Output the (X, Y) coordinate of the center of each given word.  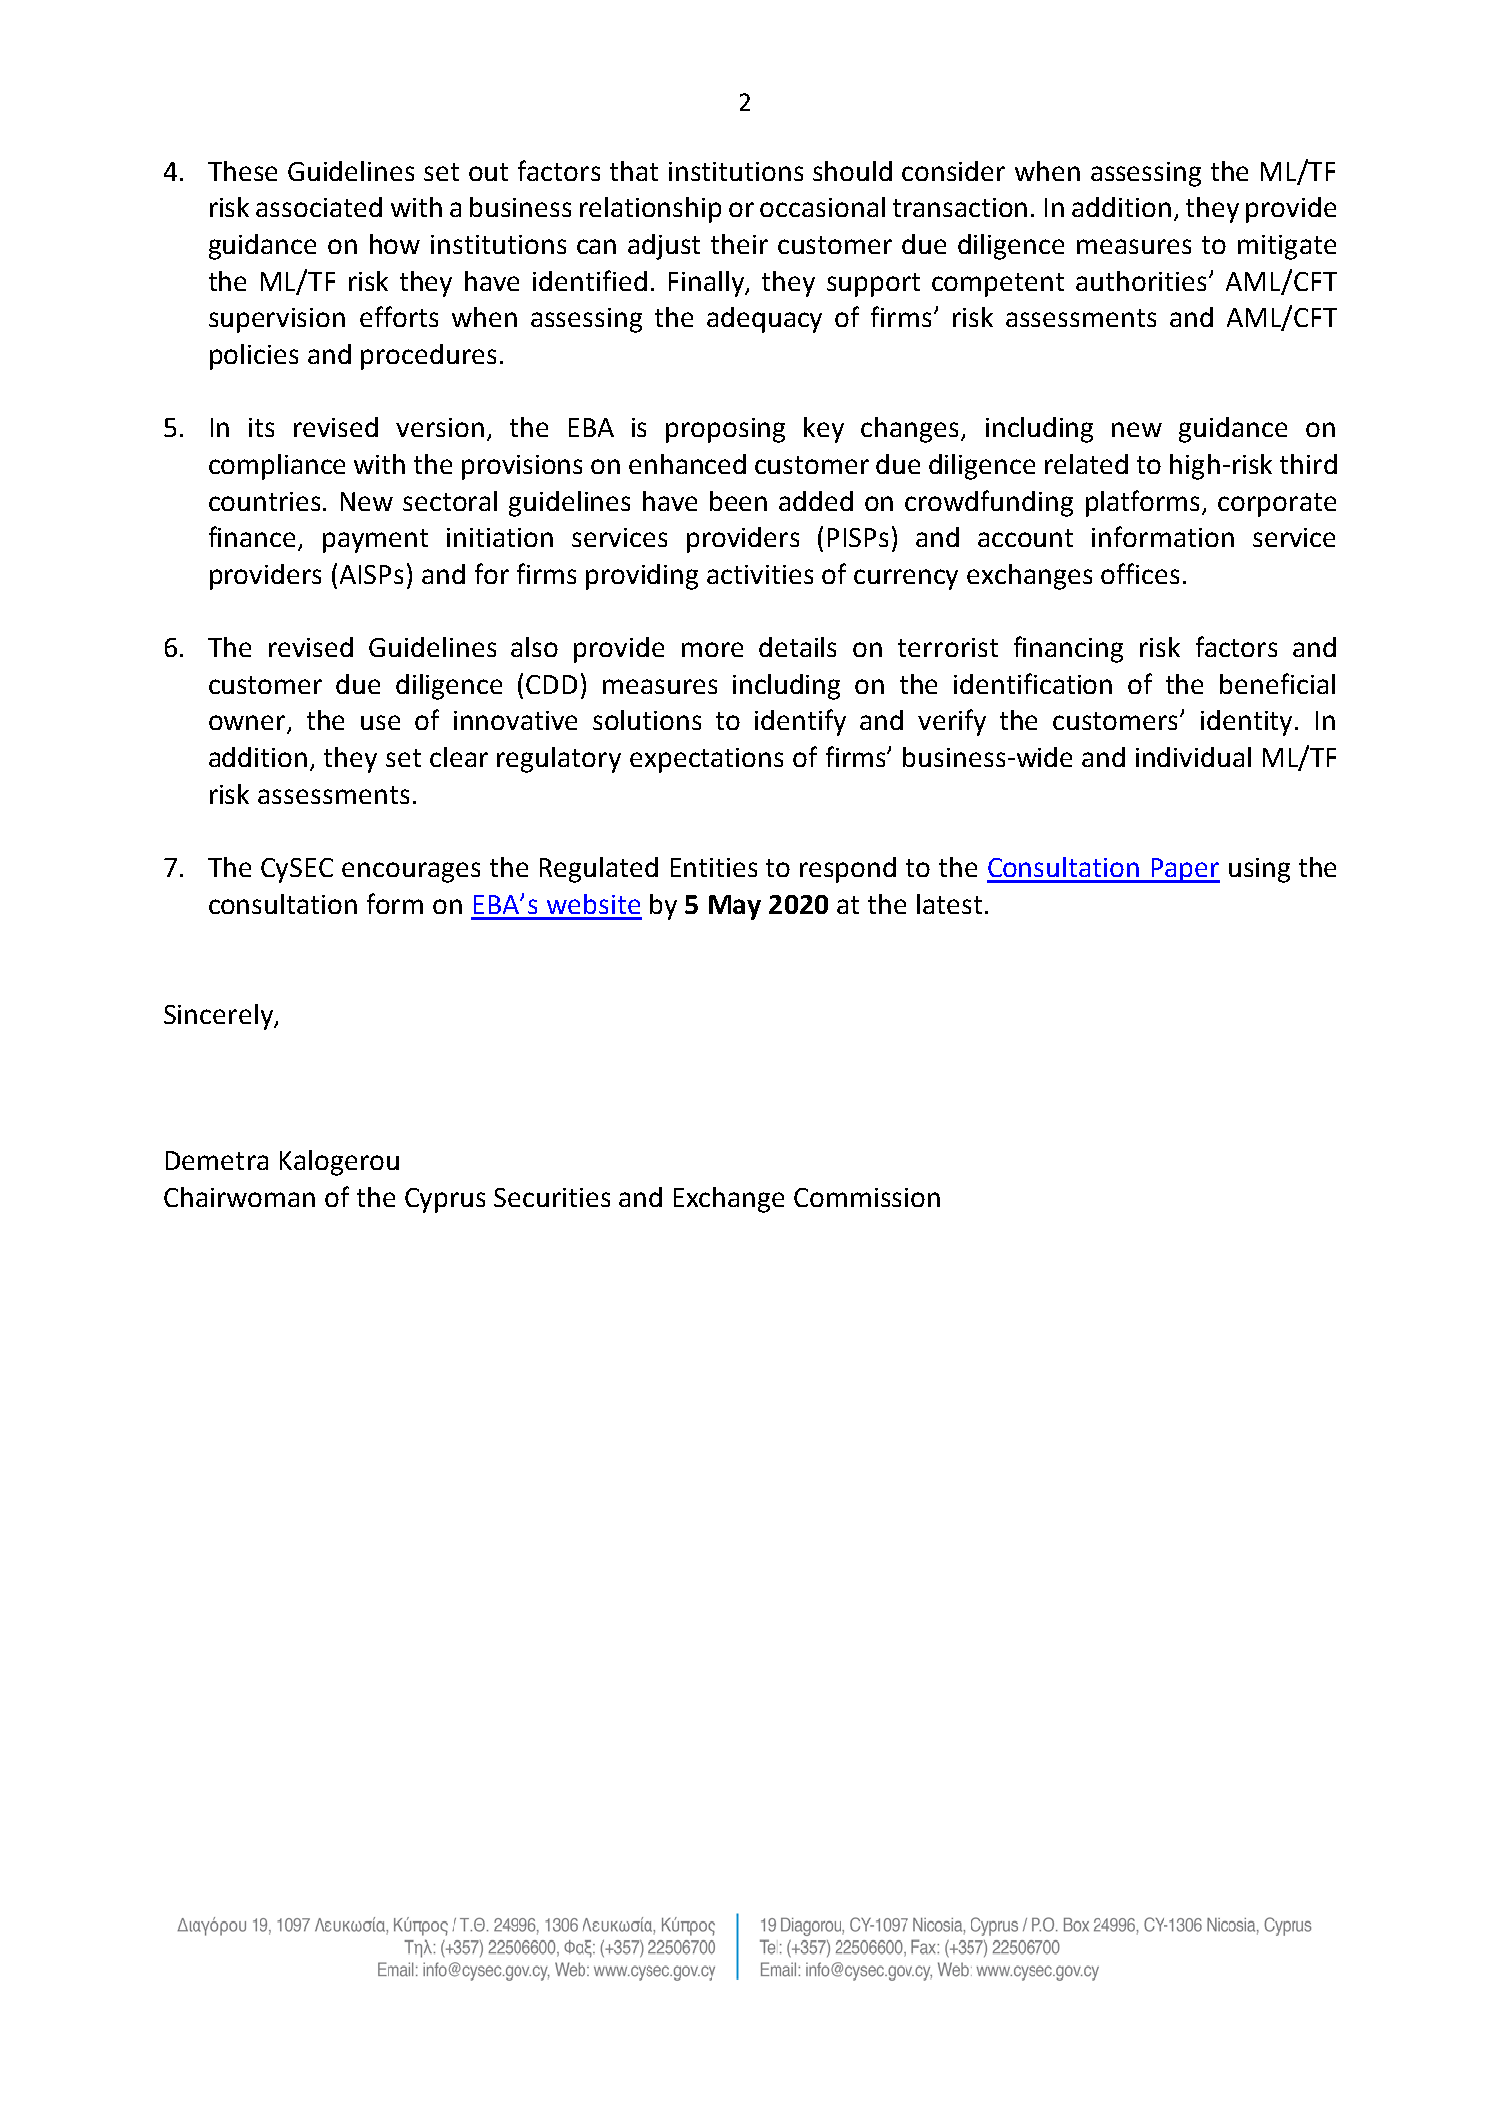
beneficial (1277, 683)
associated (319, 207)
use (380, 722)
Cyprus (445, 1200)
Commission (867, 1197)
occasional (822, 207)
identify (800, 722)
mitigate (1287, 247)
